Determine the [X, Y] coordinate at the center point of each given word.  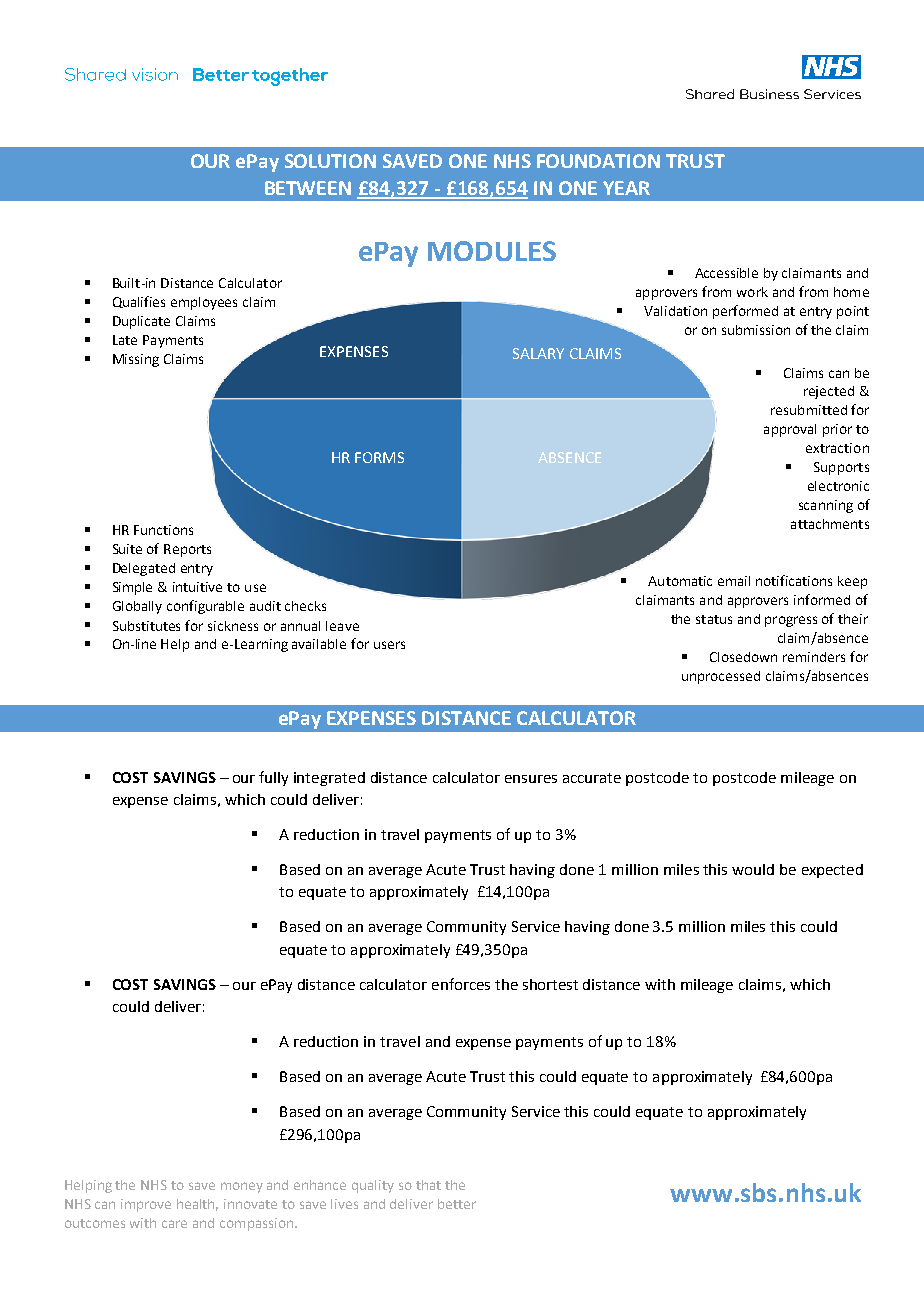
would [753, 869]
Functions [163, 530]
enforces [461, 984]
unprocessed [721, 677]
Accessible [726, 273]
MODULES [492, 251]
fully [273, 778]
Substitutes [146, 626]
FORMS [379, 457]
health [197, 1205]
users [389, 645]
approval [790, 430]
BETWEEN [308, 188]
